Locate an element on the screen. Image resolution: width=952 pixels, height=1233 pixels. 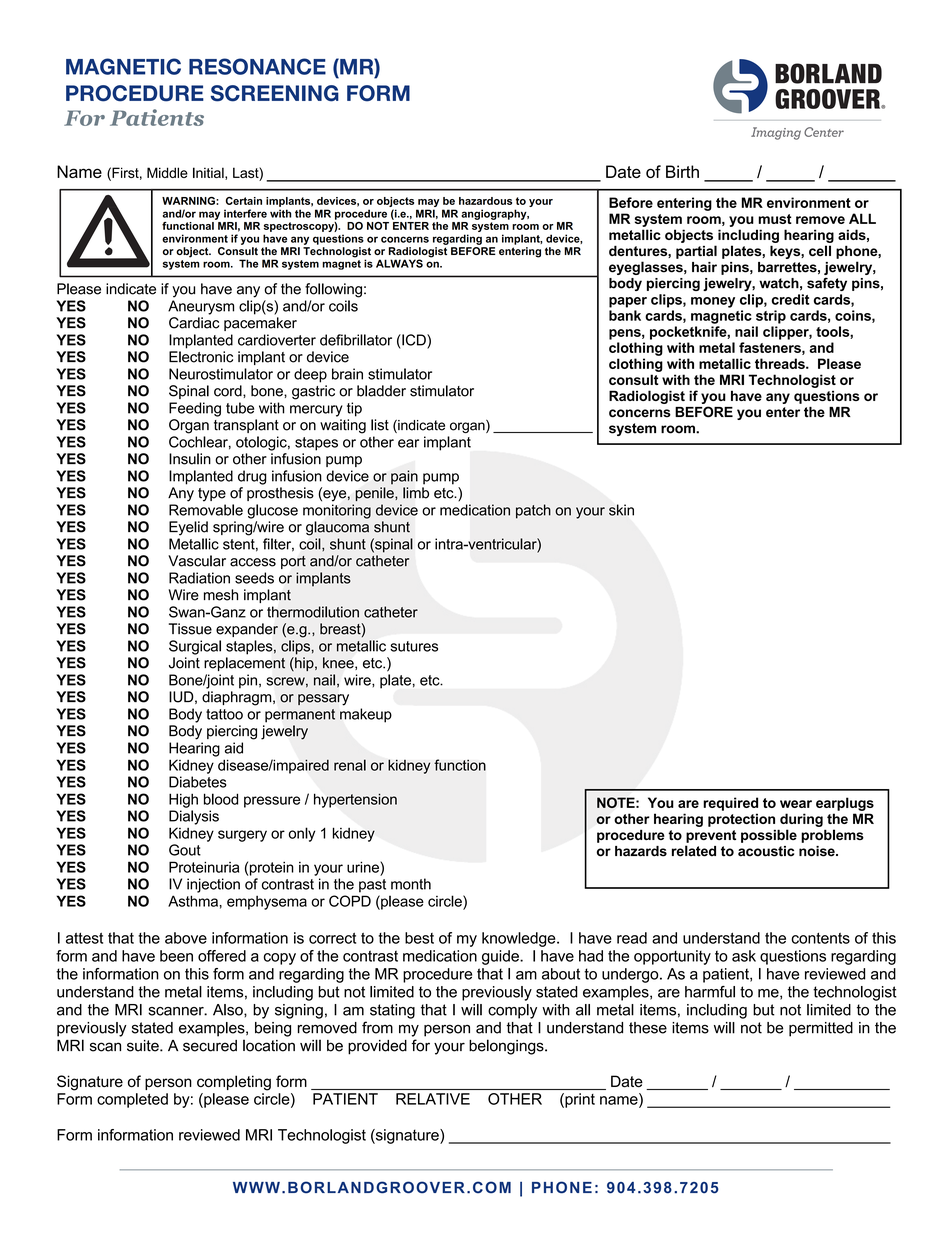
ALWAYS is located at coordinates (399, 263).
